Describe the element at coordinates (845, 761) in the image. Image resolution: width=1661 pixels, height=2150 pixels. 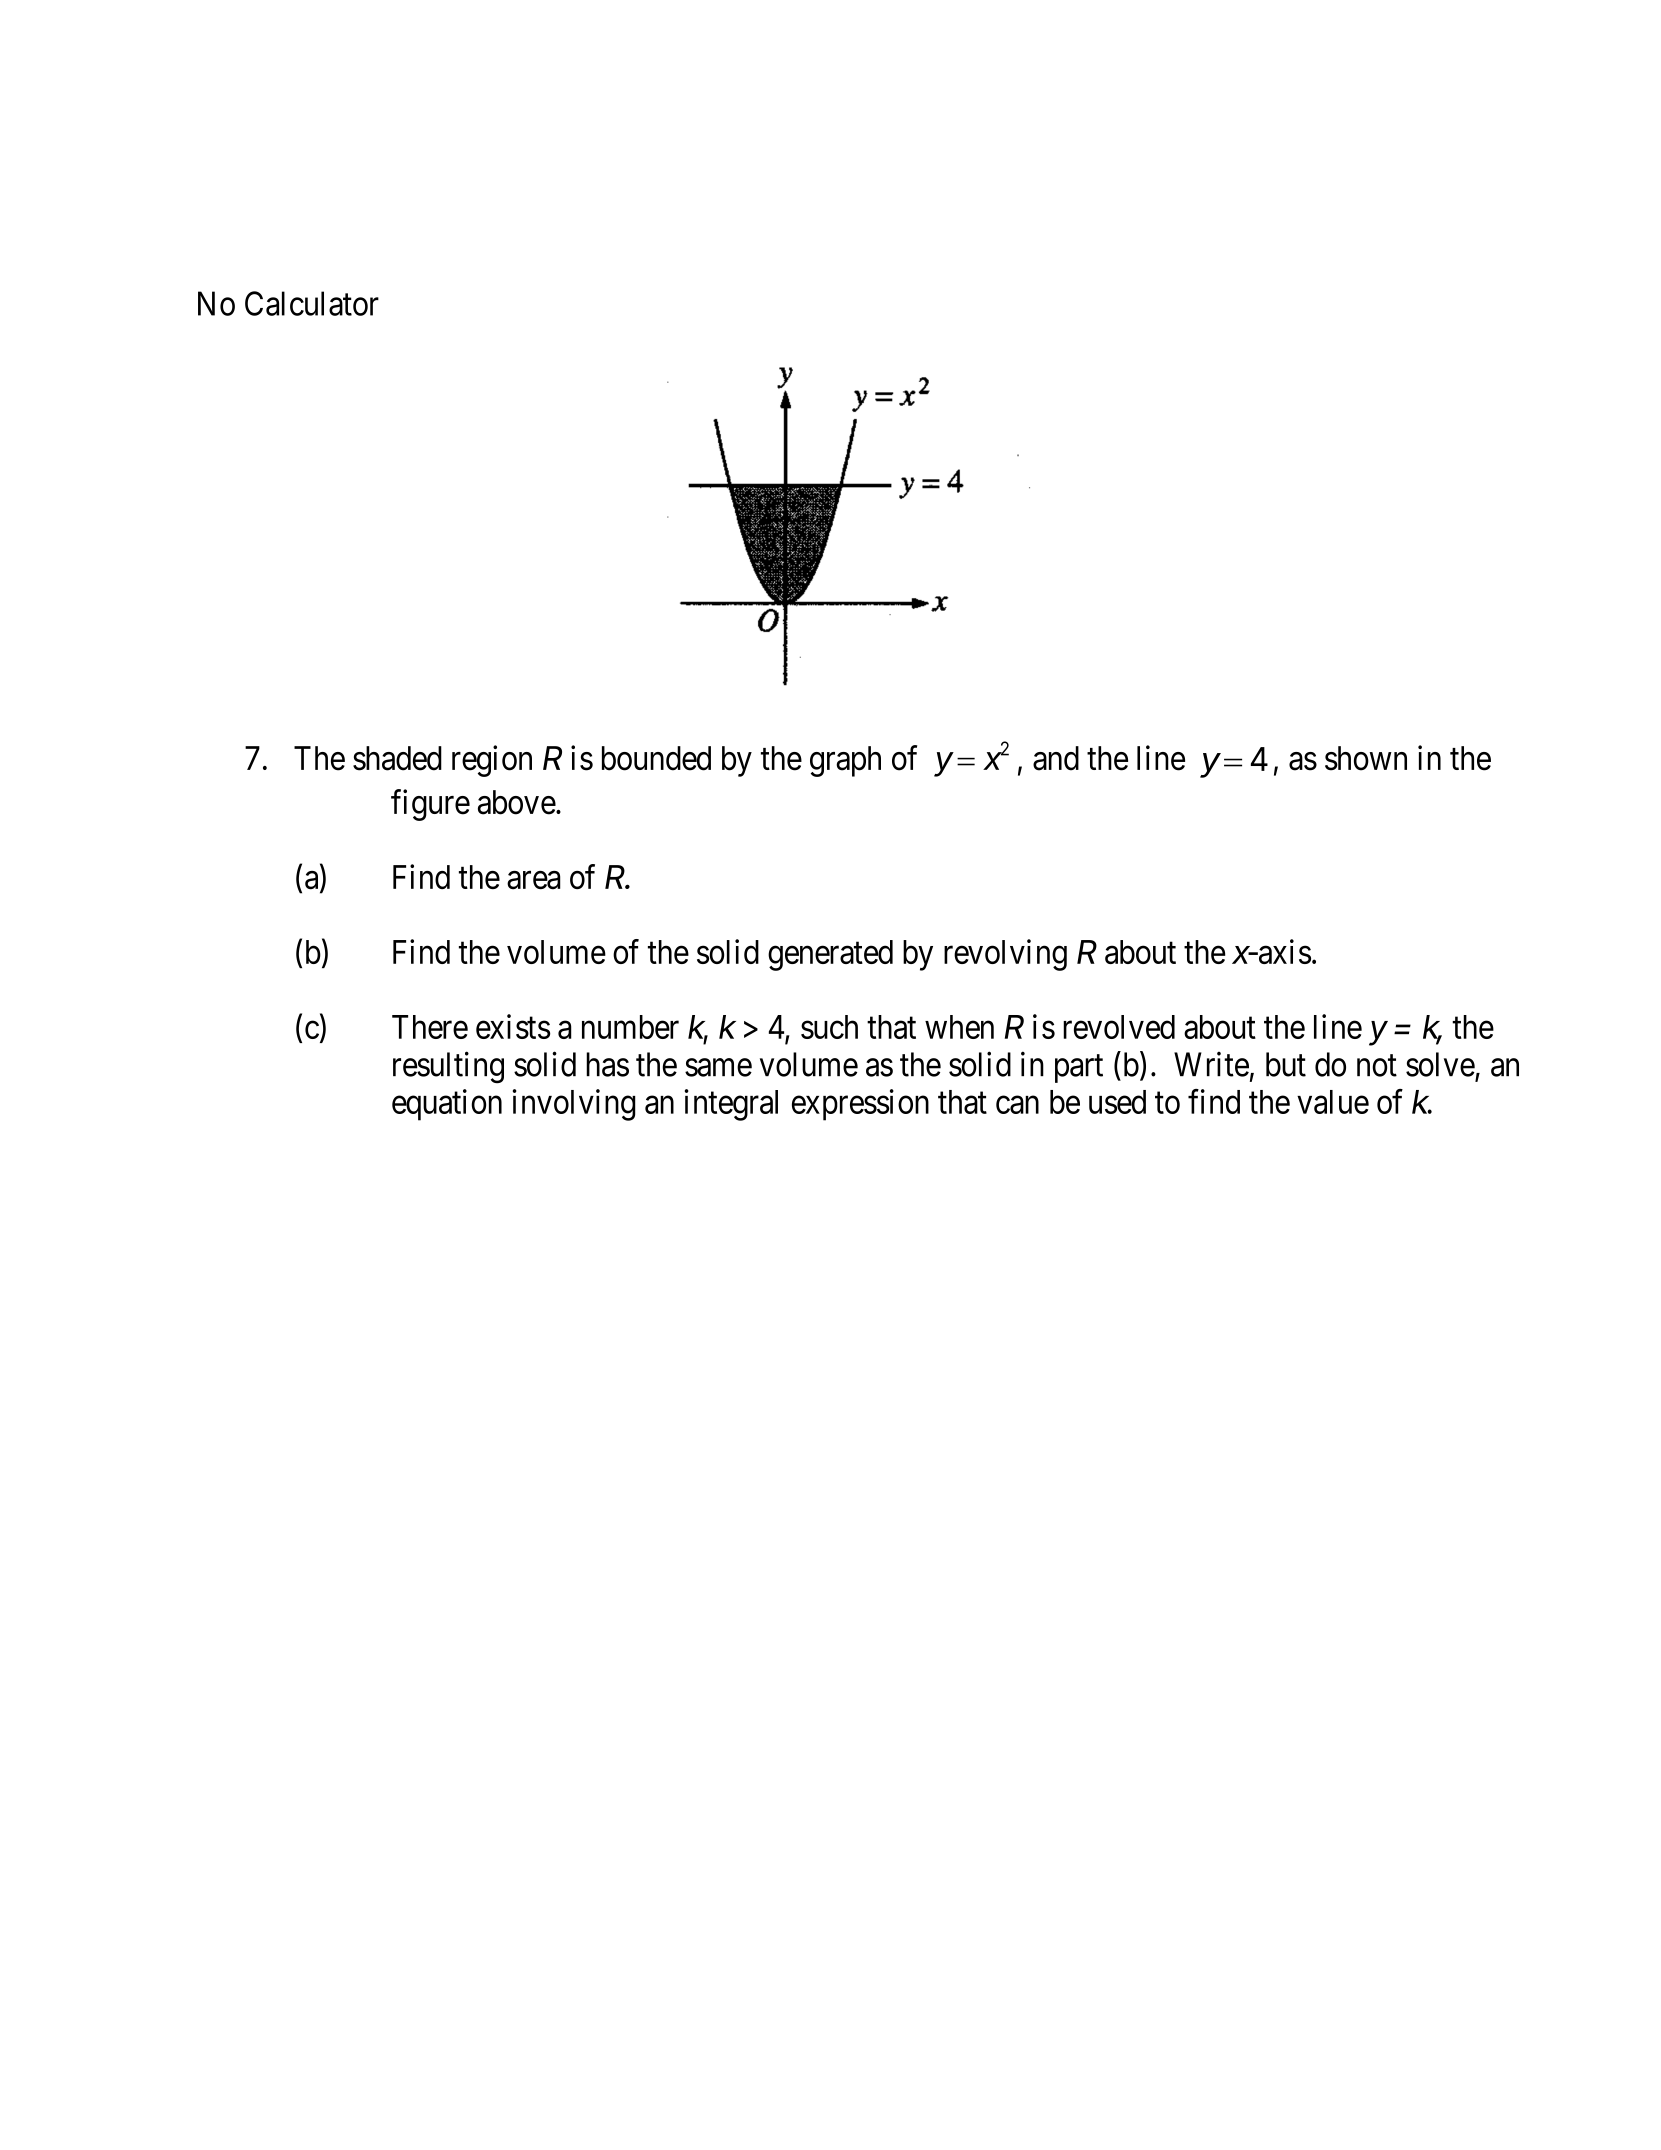
I see `graph` at that location.
